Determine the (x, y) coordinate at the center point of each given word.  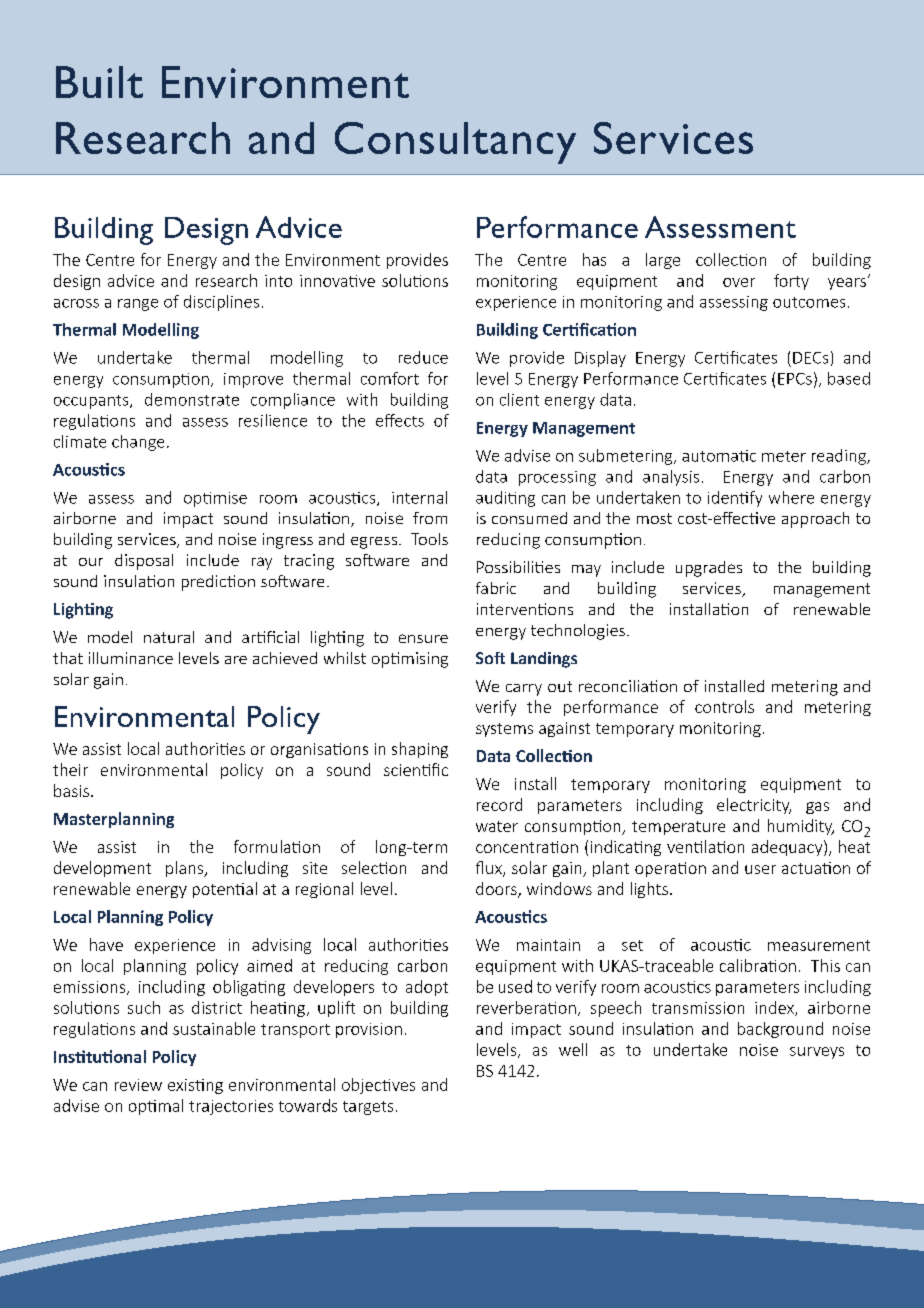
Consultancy (455, 143)
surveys (817, 1053)
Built (99, 82)
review (138, 1085)
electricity (754, 806)
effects (400, 420)
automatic (719, 456)
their (70, 769)
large (663, 261)
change (138, 443)
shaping (420, 750)
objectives (378, 1086)
